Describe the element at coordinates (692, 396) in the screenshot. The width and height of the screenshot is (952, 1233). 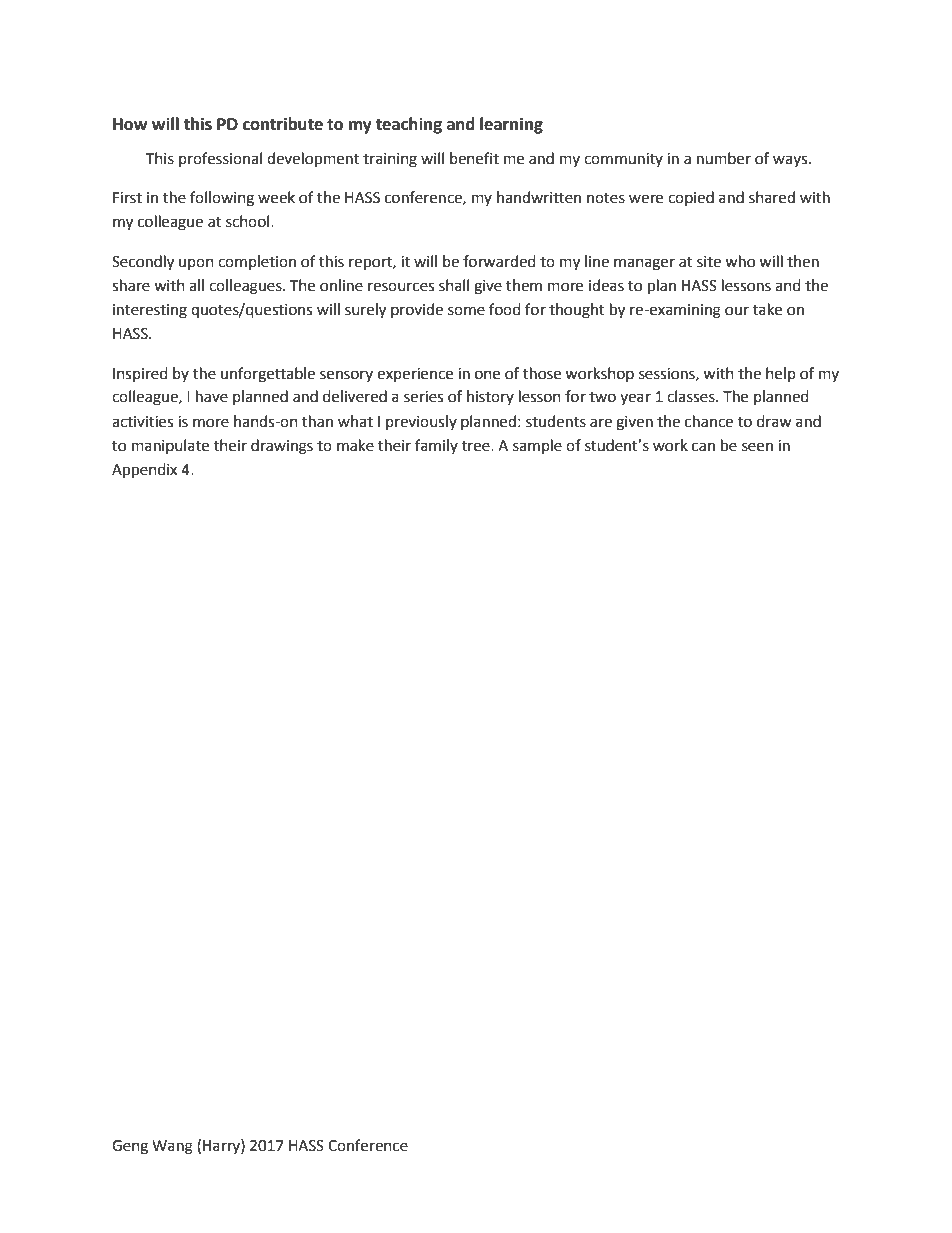
I see `classes` at that location.
